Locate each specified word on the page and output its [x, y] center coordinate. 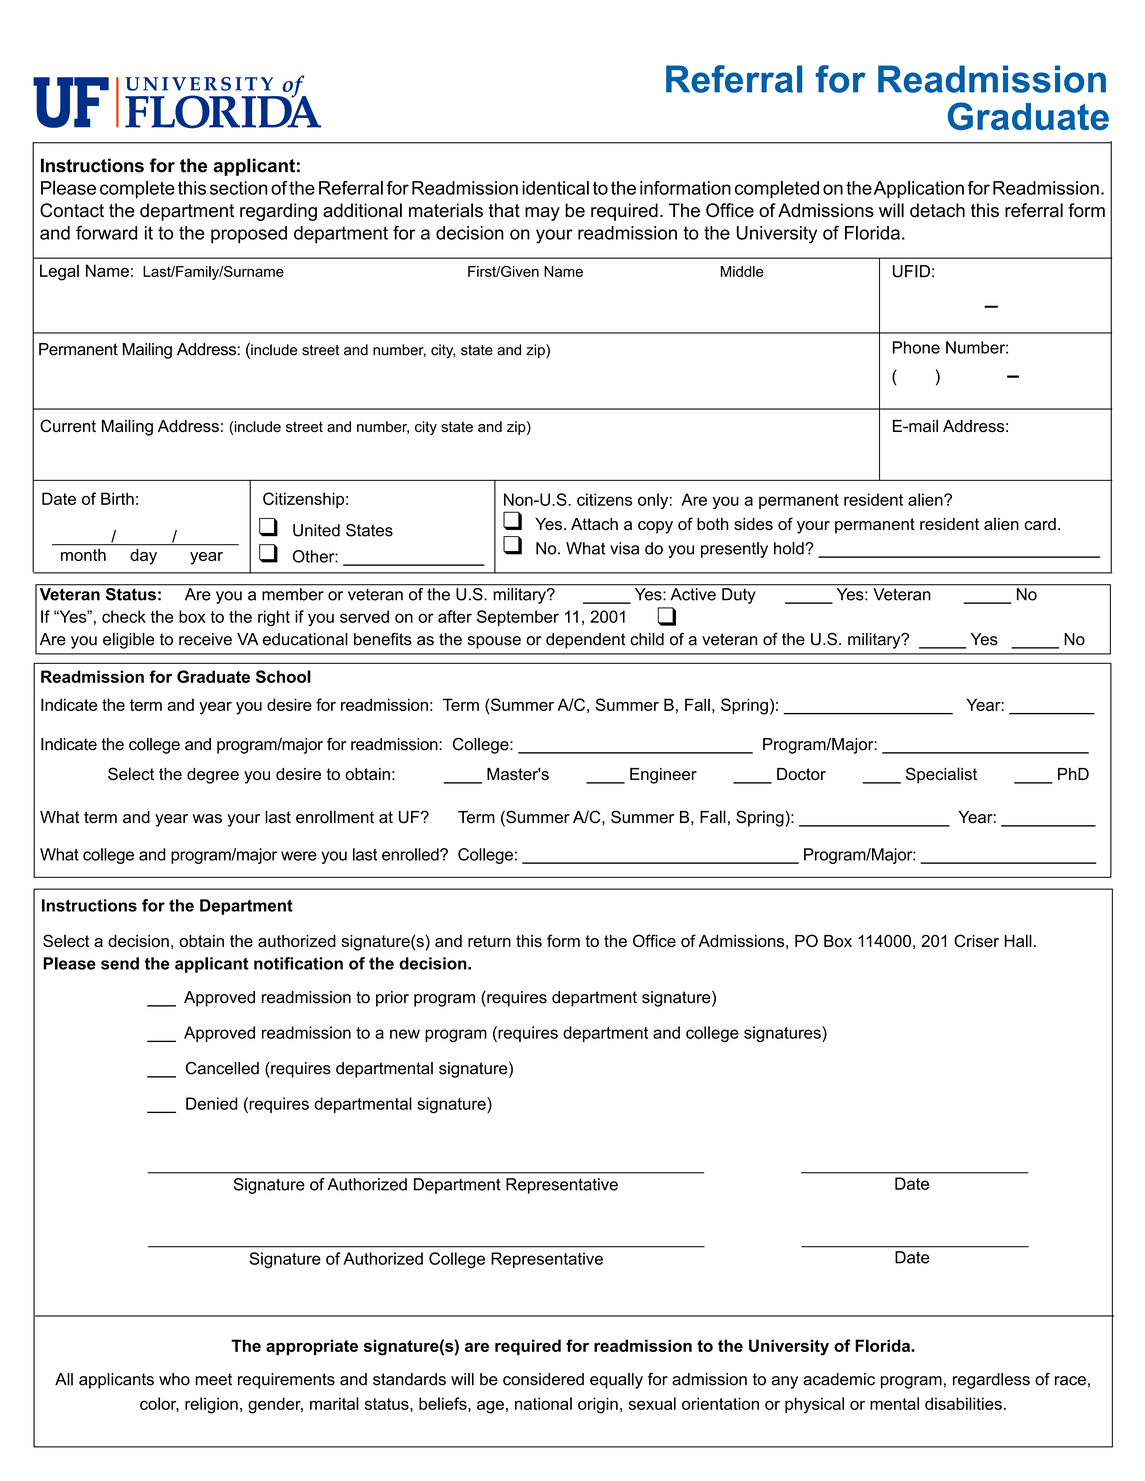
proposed [249, 234]
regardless [991, 1381]
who [174, 1379]
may [542, 214]
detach [937, 210]
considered [543, 1379]
